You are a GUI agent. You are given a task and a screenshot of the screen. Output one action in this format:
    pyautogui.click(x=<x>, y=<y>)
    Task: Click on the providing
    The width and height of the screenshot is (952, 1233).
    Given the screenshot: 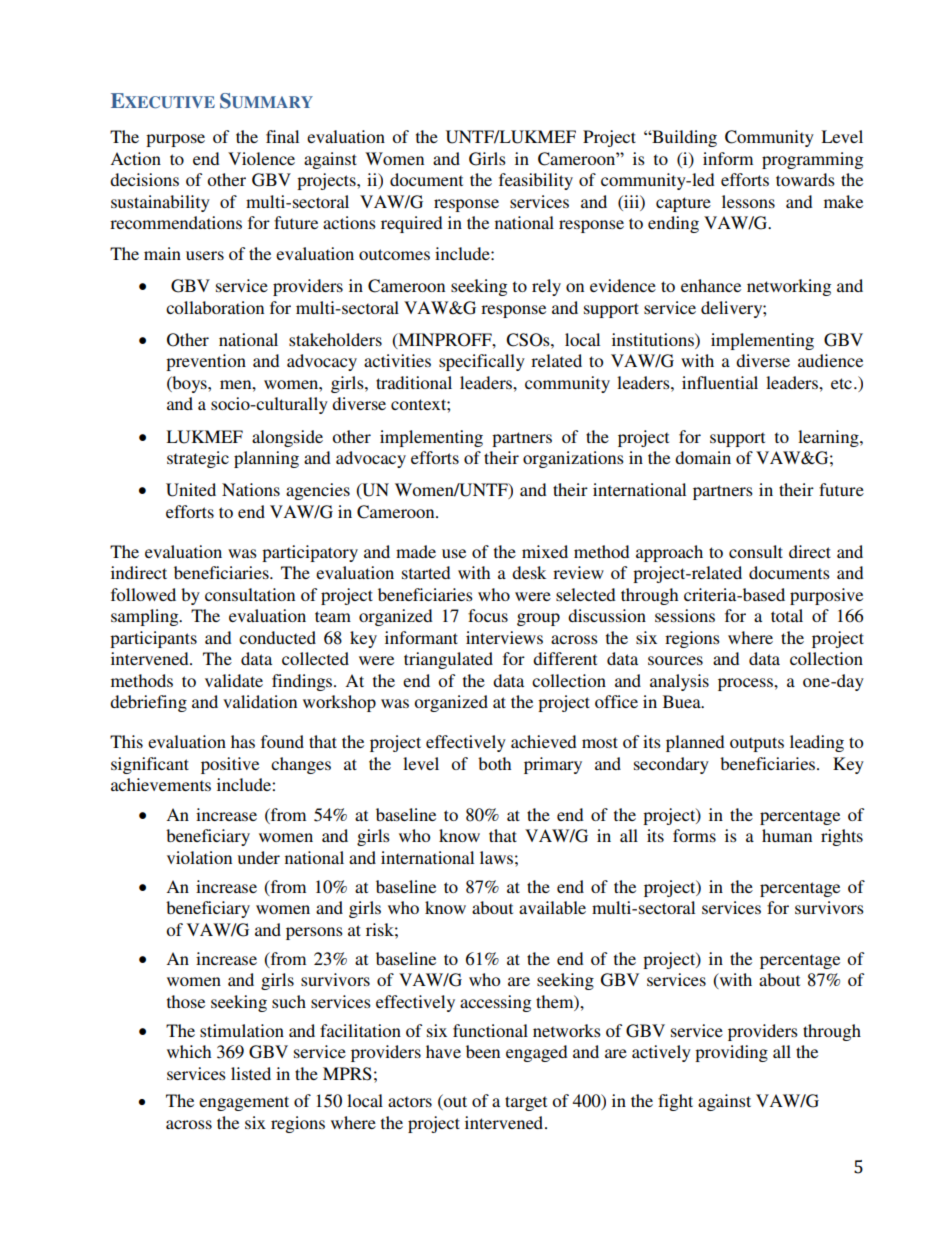 What is the action you would take?
    pyautogui.click(x=731, y=1053)
